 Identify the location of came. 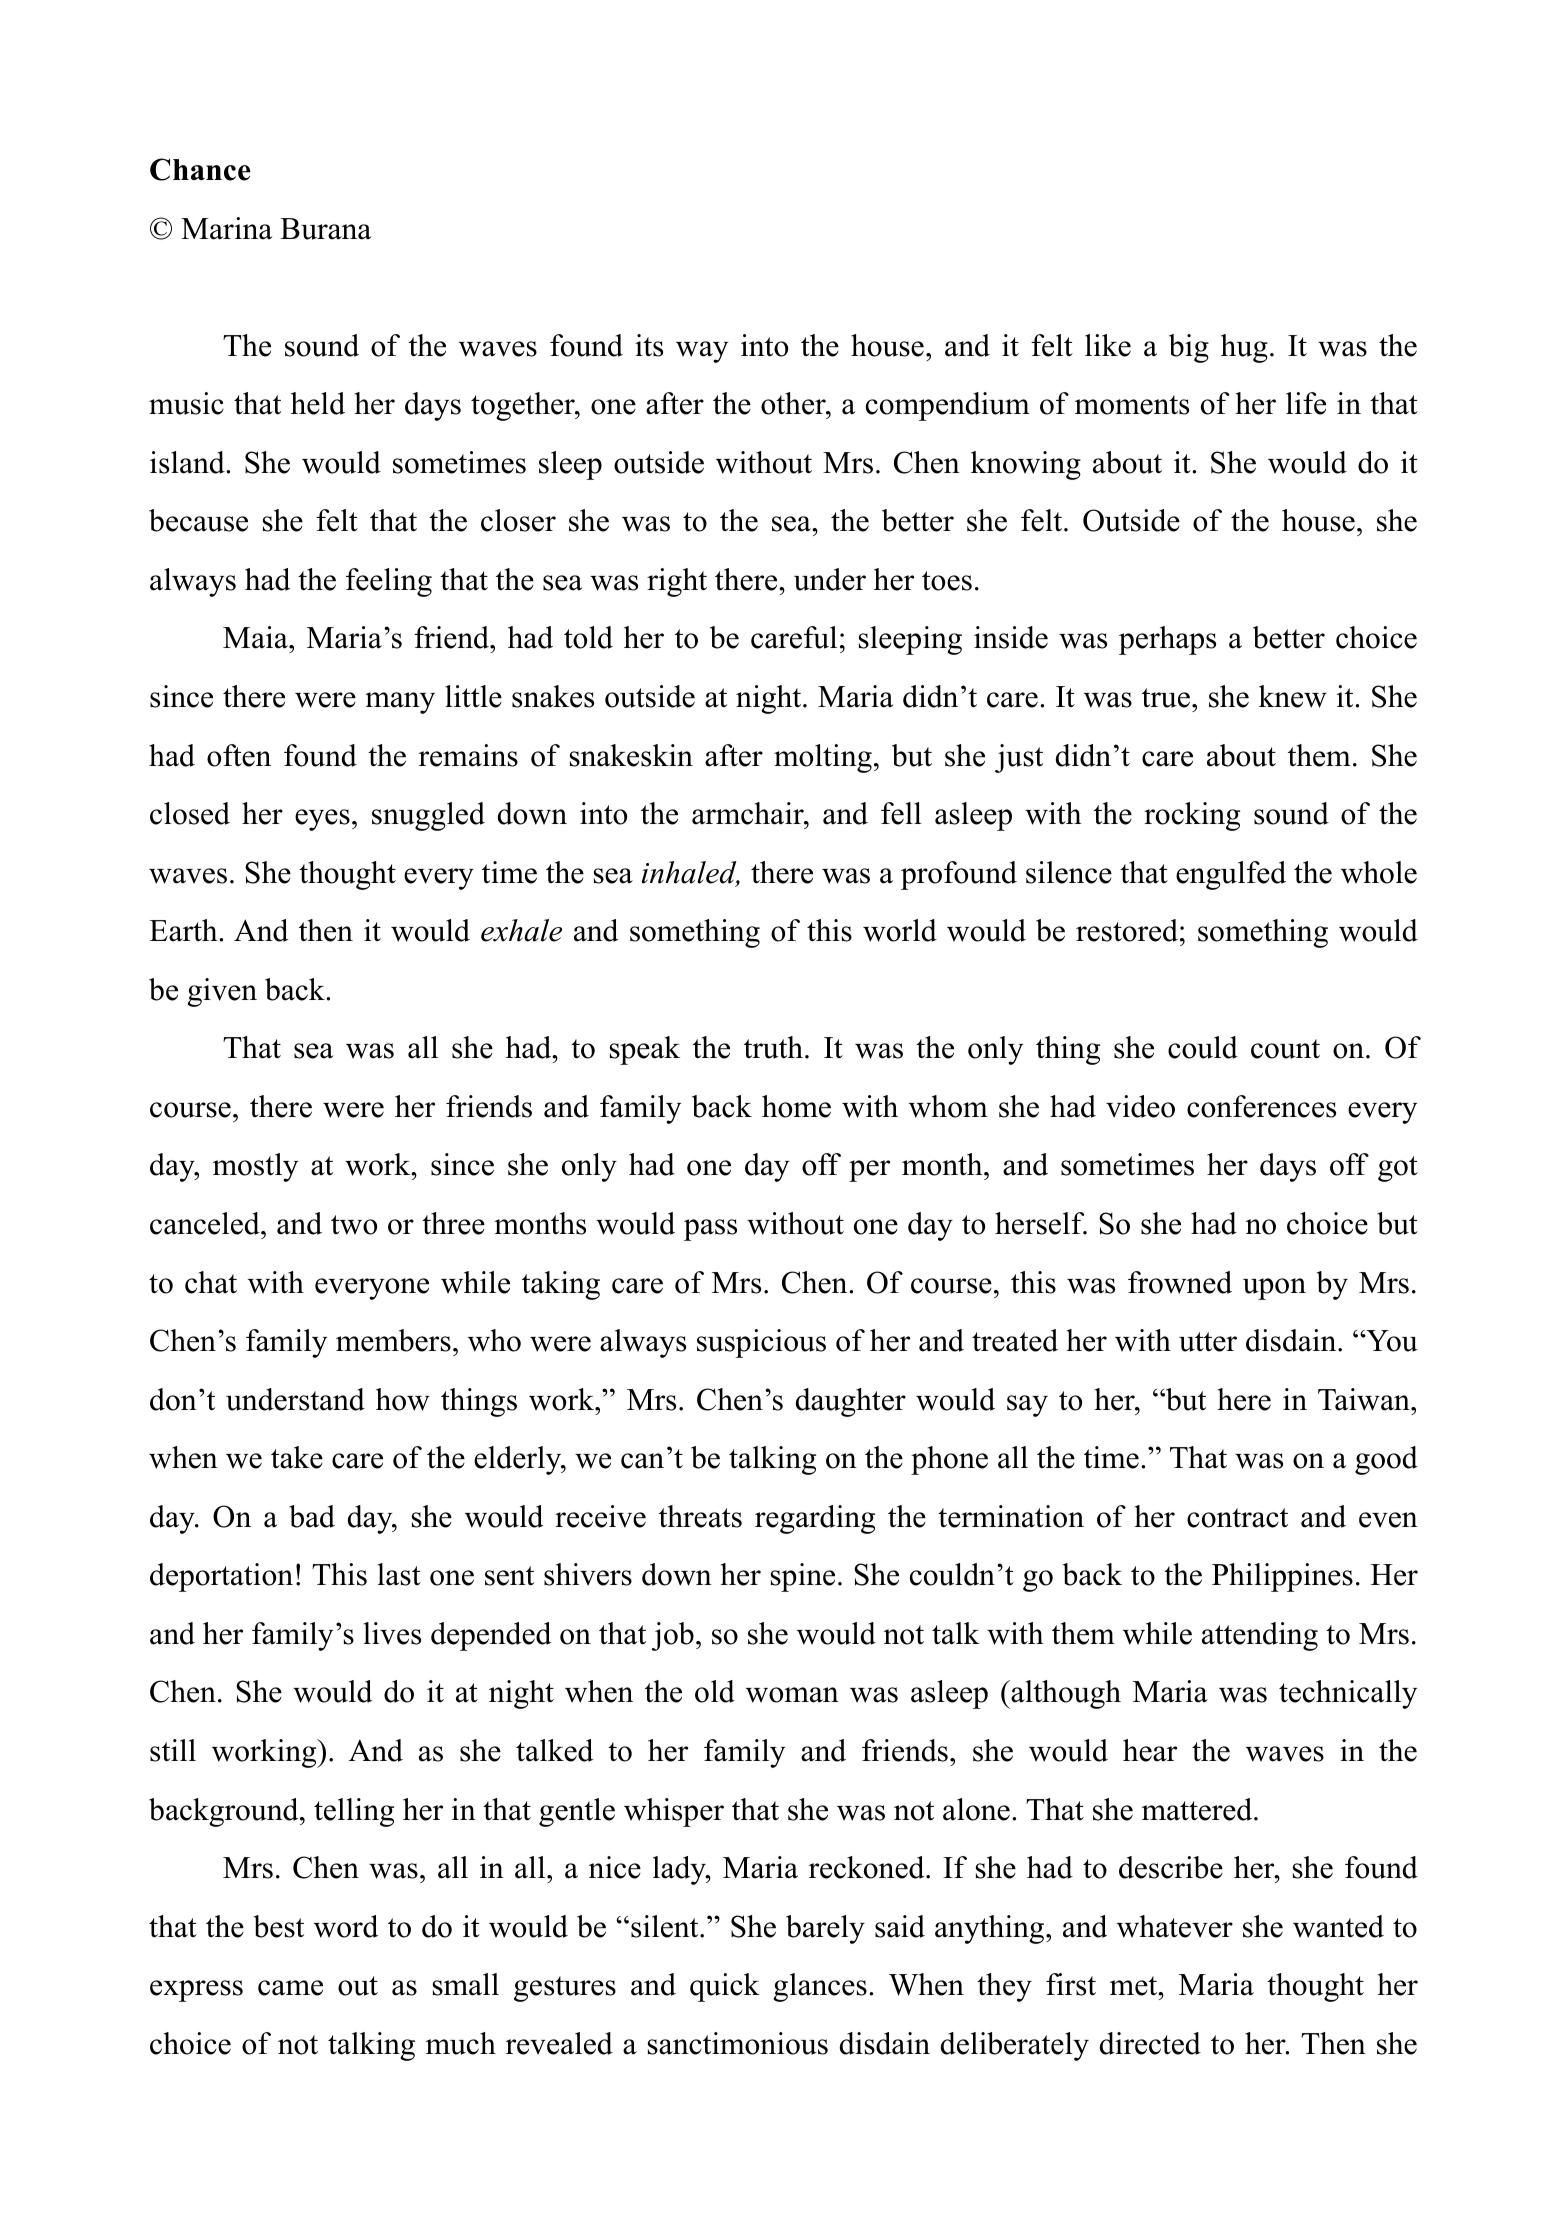
(290, 1988).
